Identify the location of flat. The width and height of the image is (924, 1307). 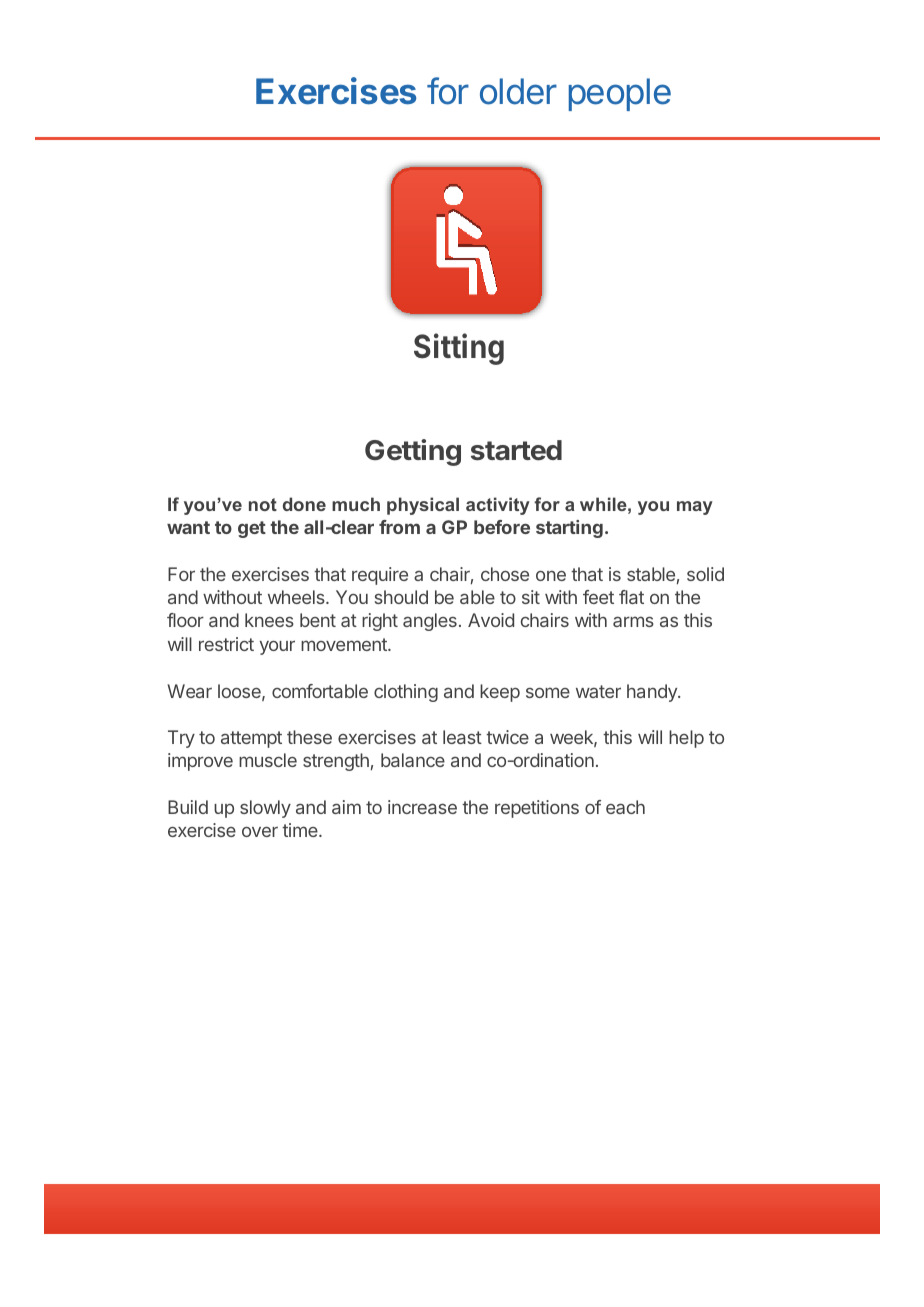
(631, 597).
